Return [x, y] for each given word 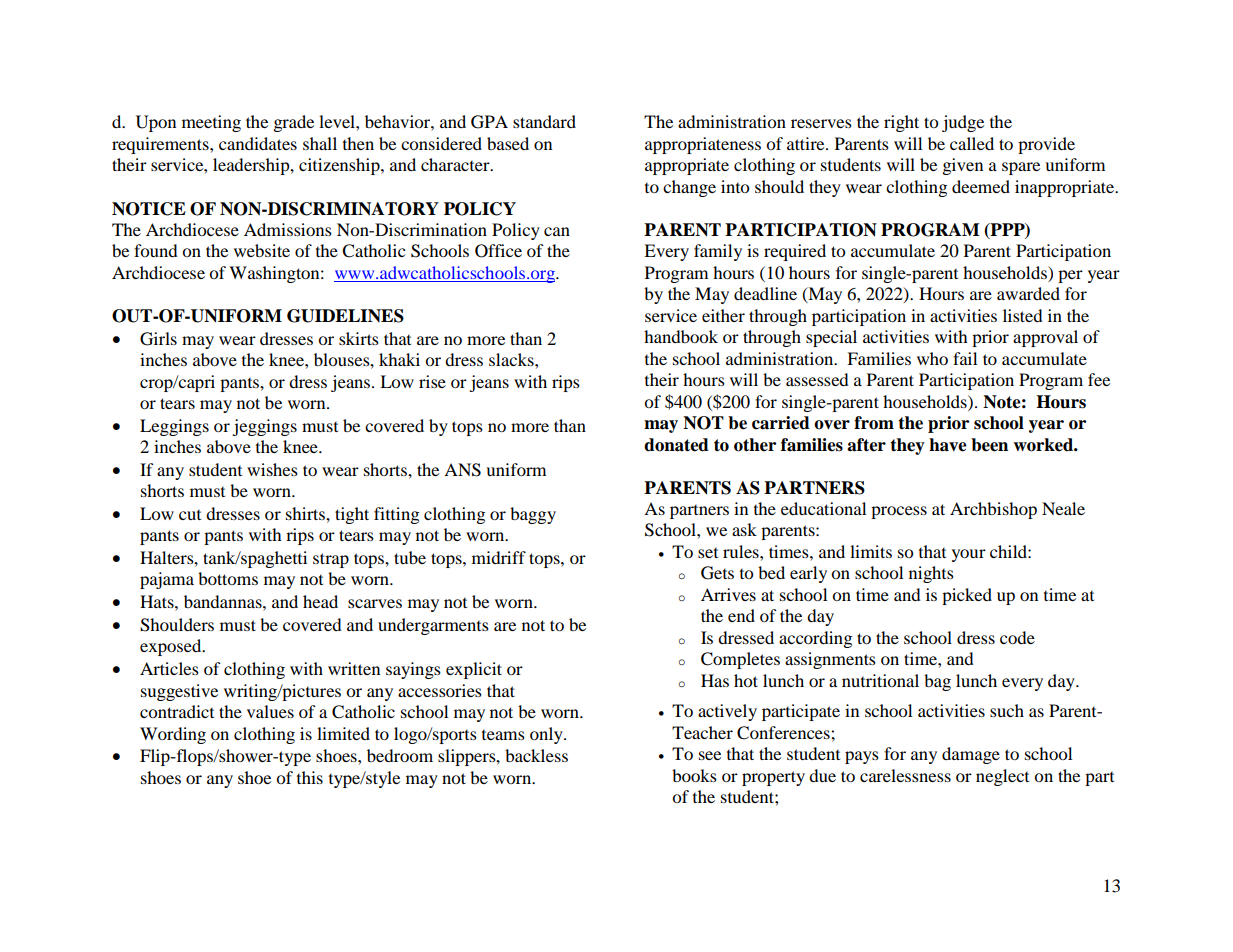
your [969, 555]
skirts [359, 338]
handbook [681, 336]
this [310, 777]
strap [331, 560]
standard [544, 121]
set [708, 553]
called [972, 143]
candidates [258, 143]
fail [965, 358]
